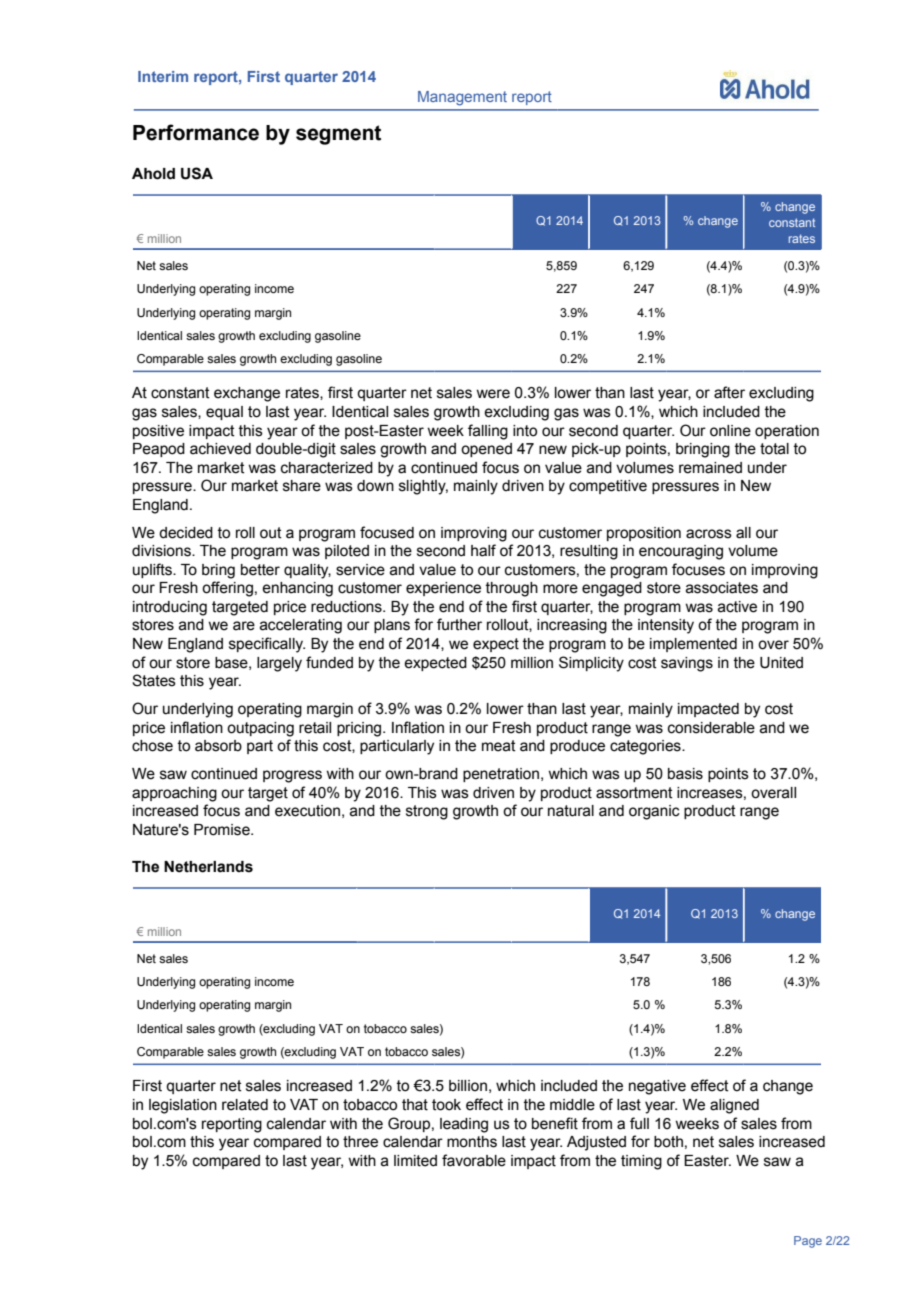  What do you see at coordinates (223, 830) in the document?
I see `Promise` at bounding box center [223, 830].
